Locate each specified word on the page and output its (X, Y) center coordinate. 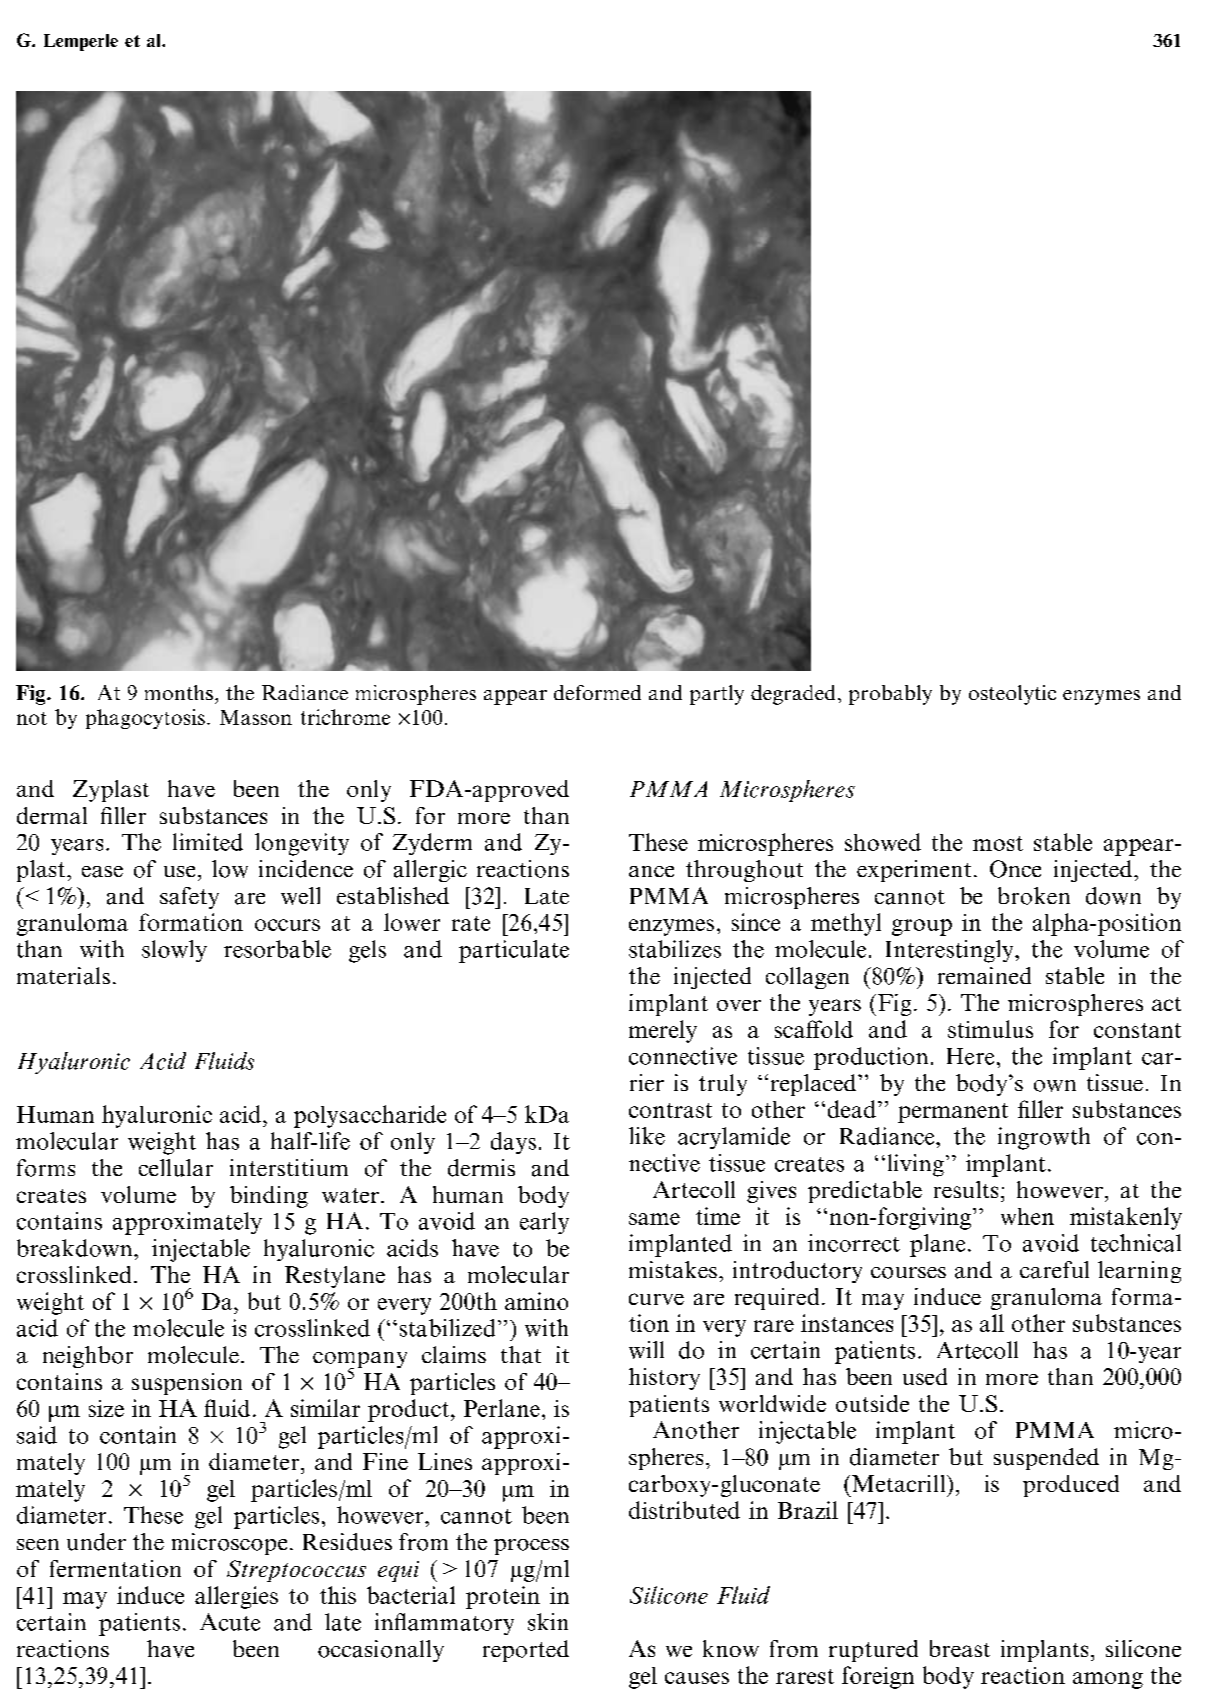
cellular (176, 1168)
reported (526, 1651)
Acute (230, 1622)
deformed (597, 692)
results (966, 1189)
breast (960, 1648)
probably (890, 695)
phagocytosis (145, 719)
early (544, 1223)
